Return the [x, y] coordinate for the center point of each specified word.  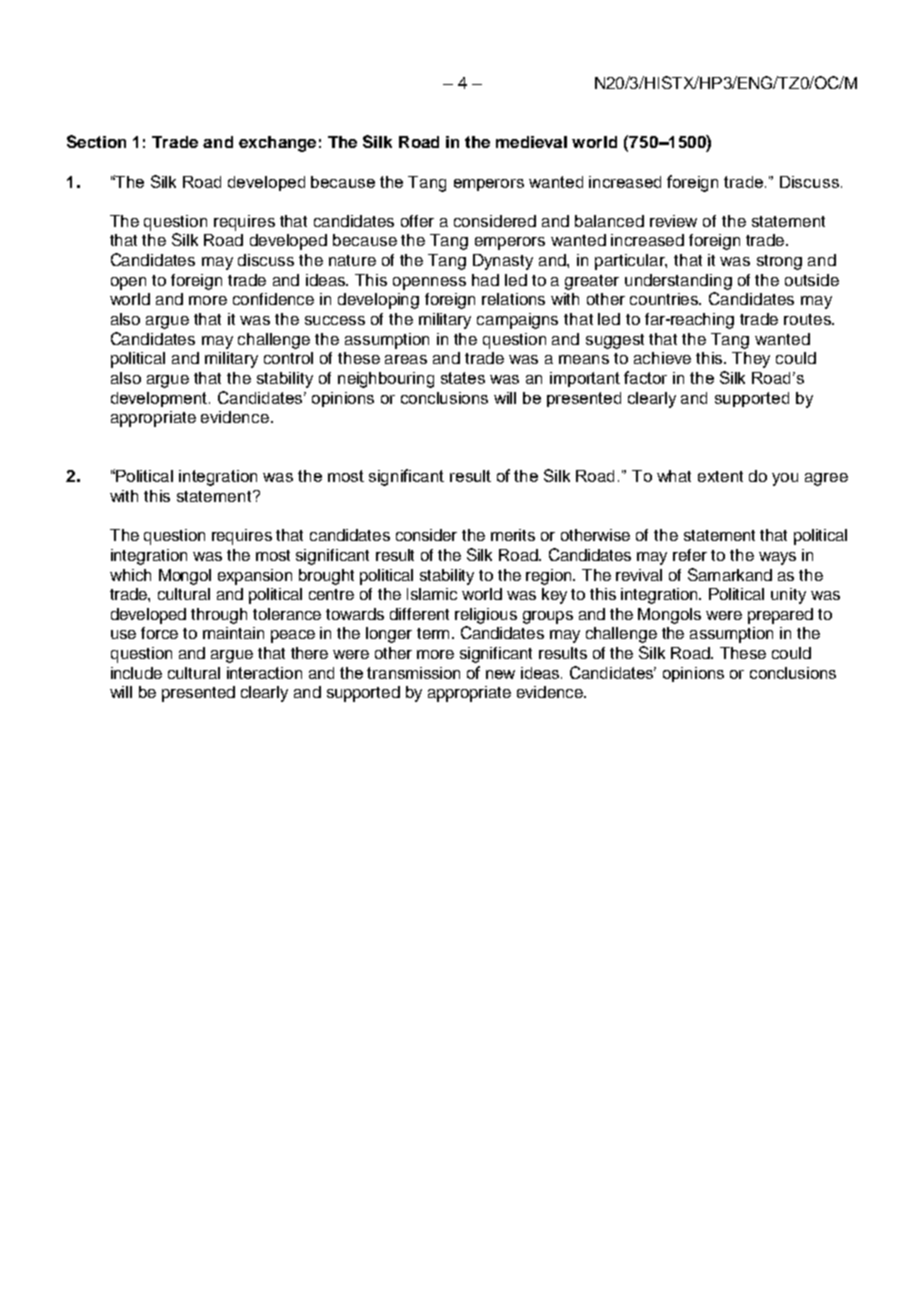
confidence [273, 299]
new [500, 674]
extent [720, 476]
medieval [531, 142]
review [673, 221]
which [130, 575]
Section [96, 141]
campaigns [517, 321]
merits [513, 535]
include [136, 673]
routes [809, 319]
